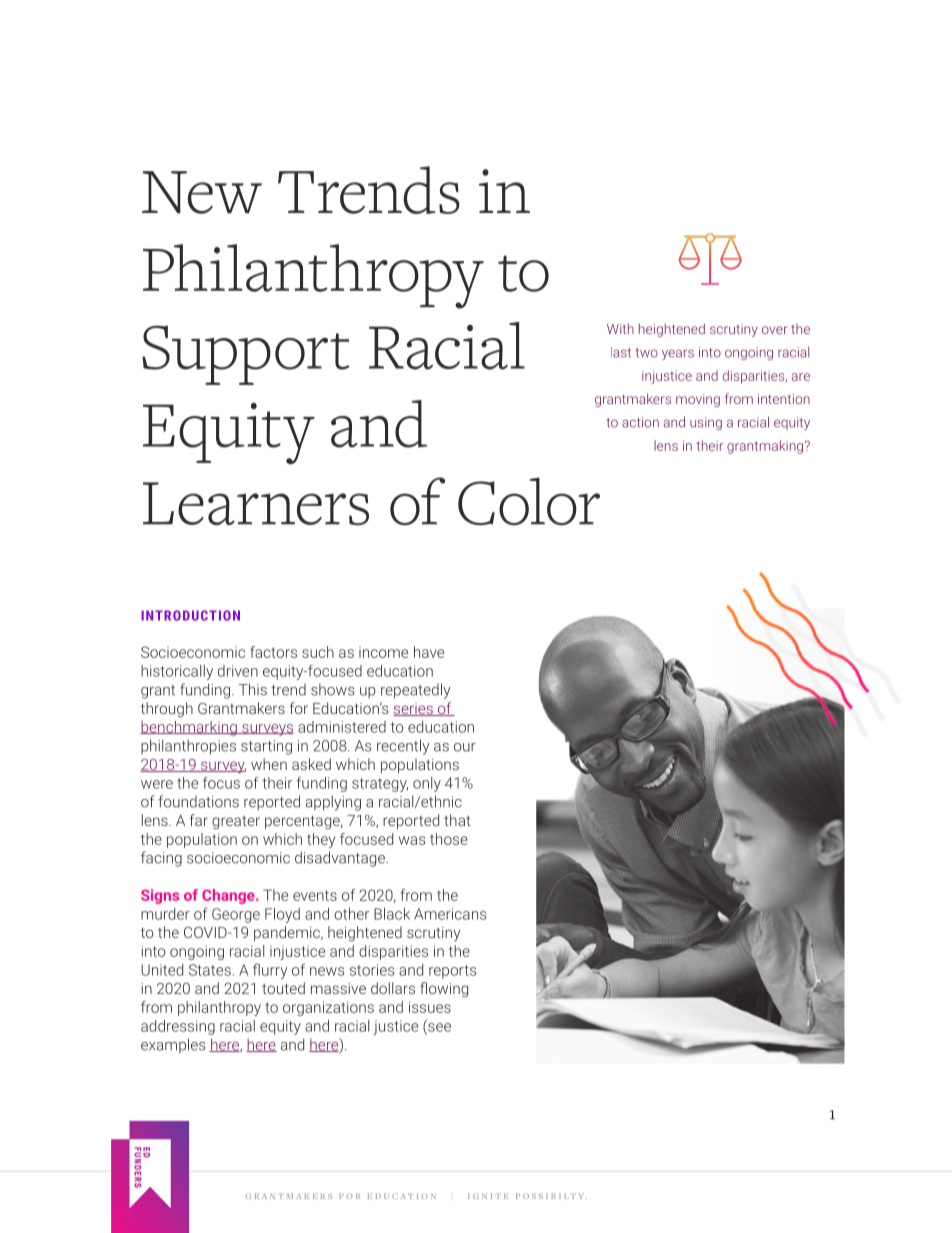 The width and height of the screenshot is (952, 1233). I want to click on our, so click(465, 747).
